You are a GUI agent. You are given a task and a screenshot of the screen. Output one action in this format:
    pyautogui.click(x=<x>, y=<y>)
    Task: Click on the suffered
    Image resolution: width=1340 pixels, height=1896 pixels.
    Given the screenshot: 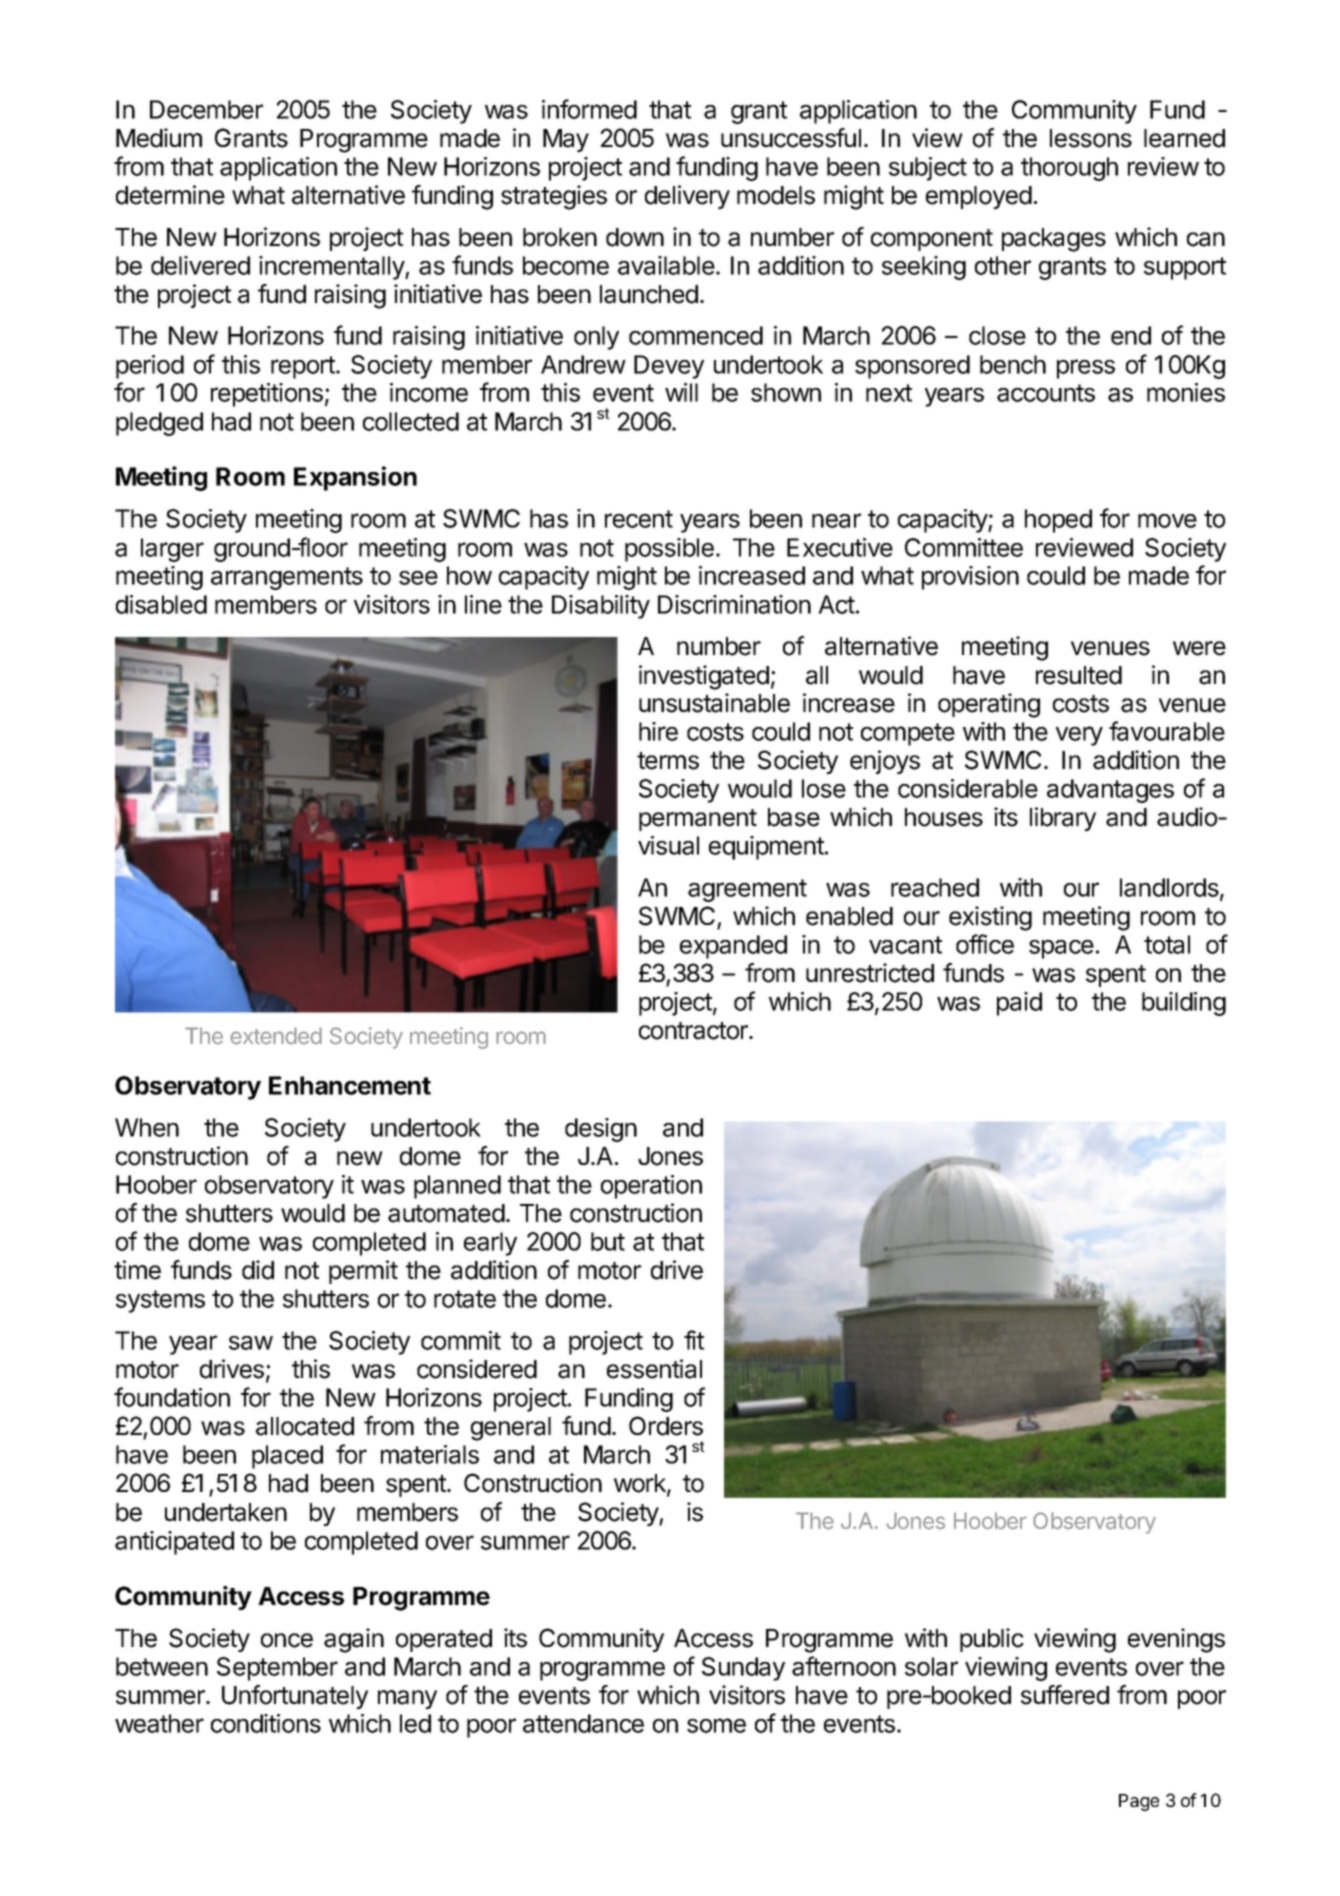 What is the action you would take?
    pyautogui.click(x=1065, y=1695)
